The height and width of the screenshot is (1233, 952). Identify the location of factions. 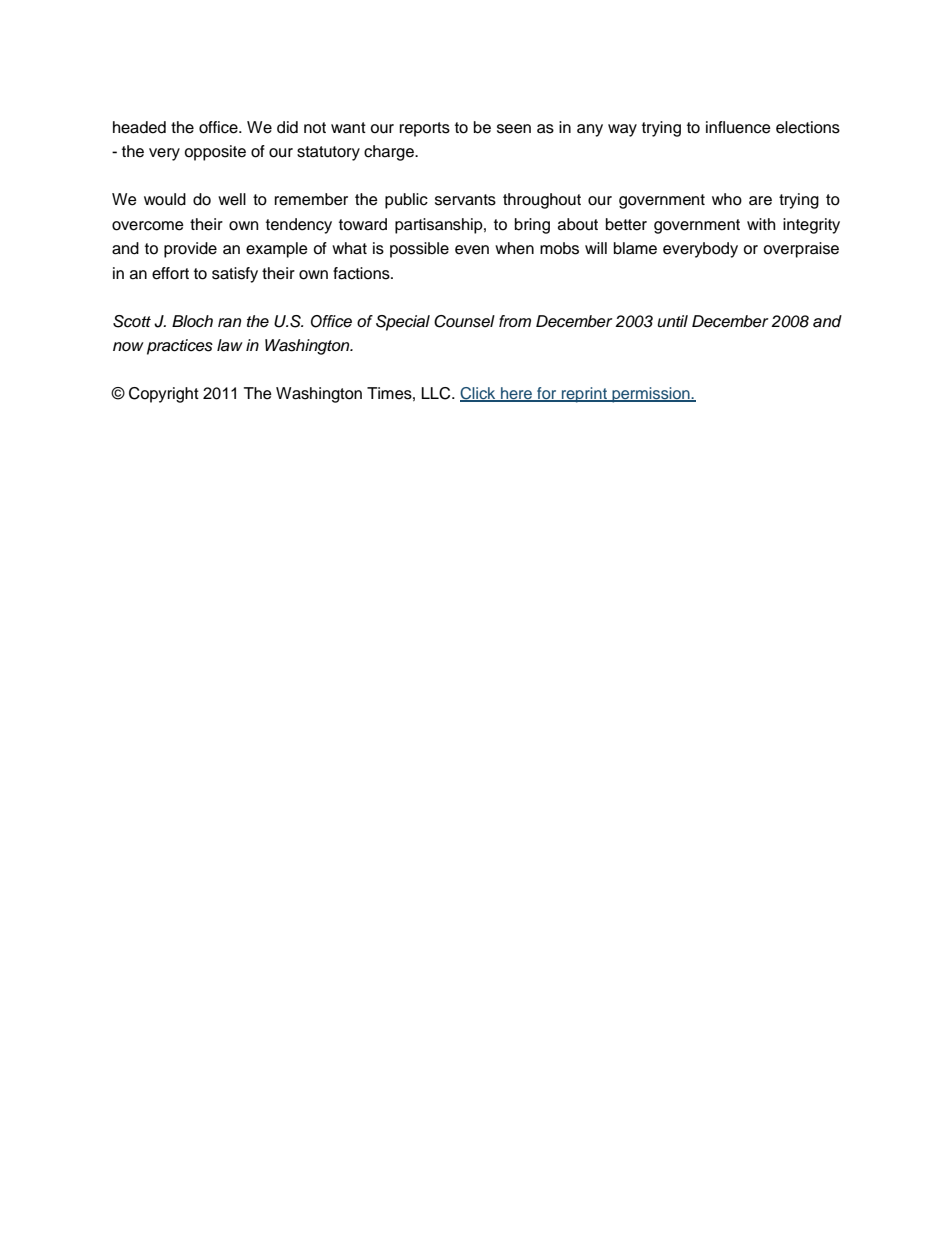
(362, 273).
